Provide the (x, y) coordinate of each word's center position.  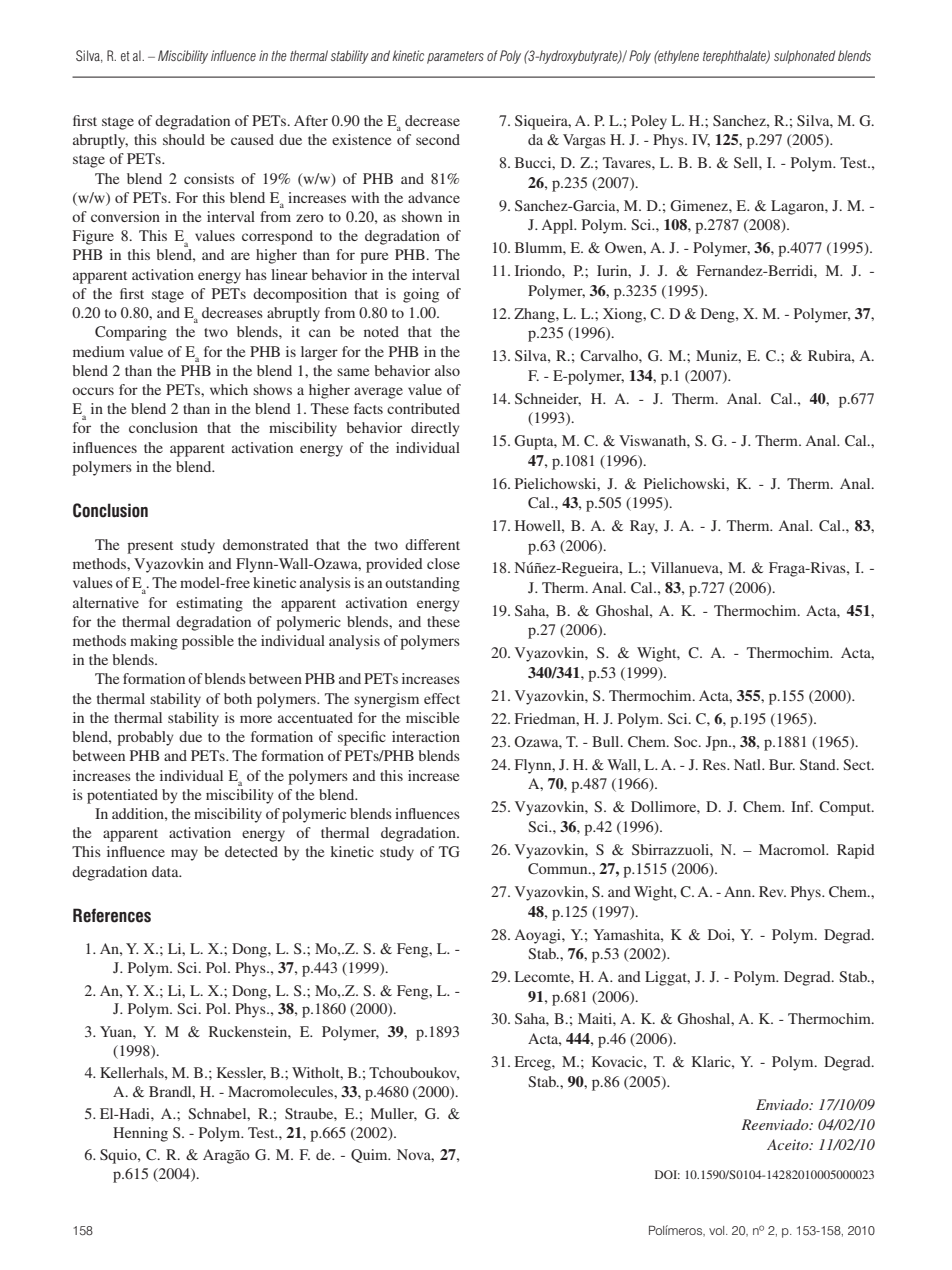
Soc (687, 741)
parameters (455, 57)
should (184, 139)
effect (442, 698)
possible (208, 642)
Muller (394, 1114)
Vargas (584, 141)
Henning (140, 1134)
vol (718, 1230)
